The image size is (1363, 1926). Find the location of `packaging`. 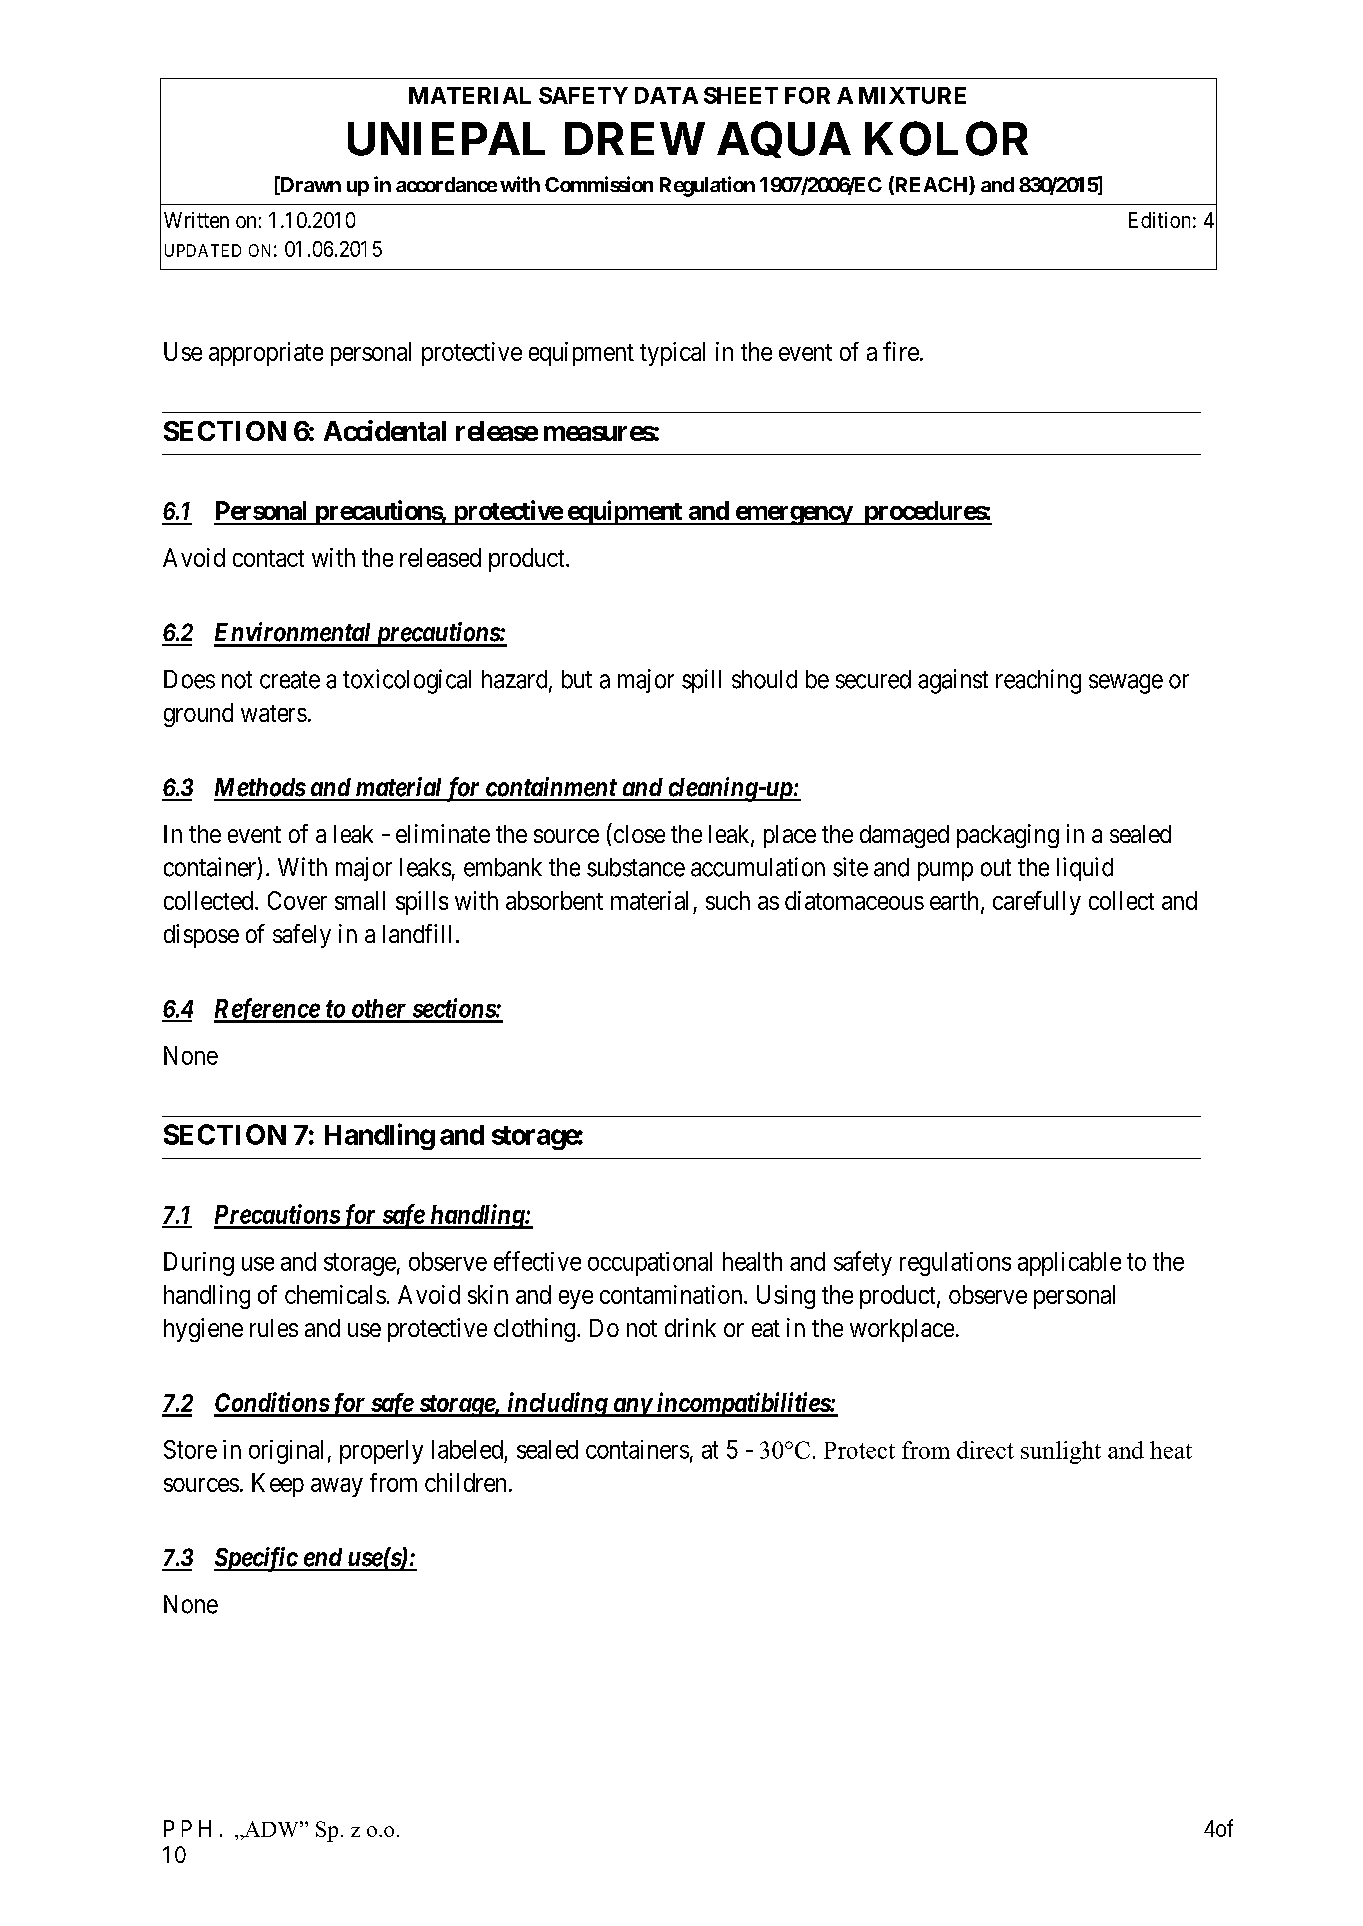

packaging is located at coordinates (1008, 836).
